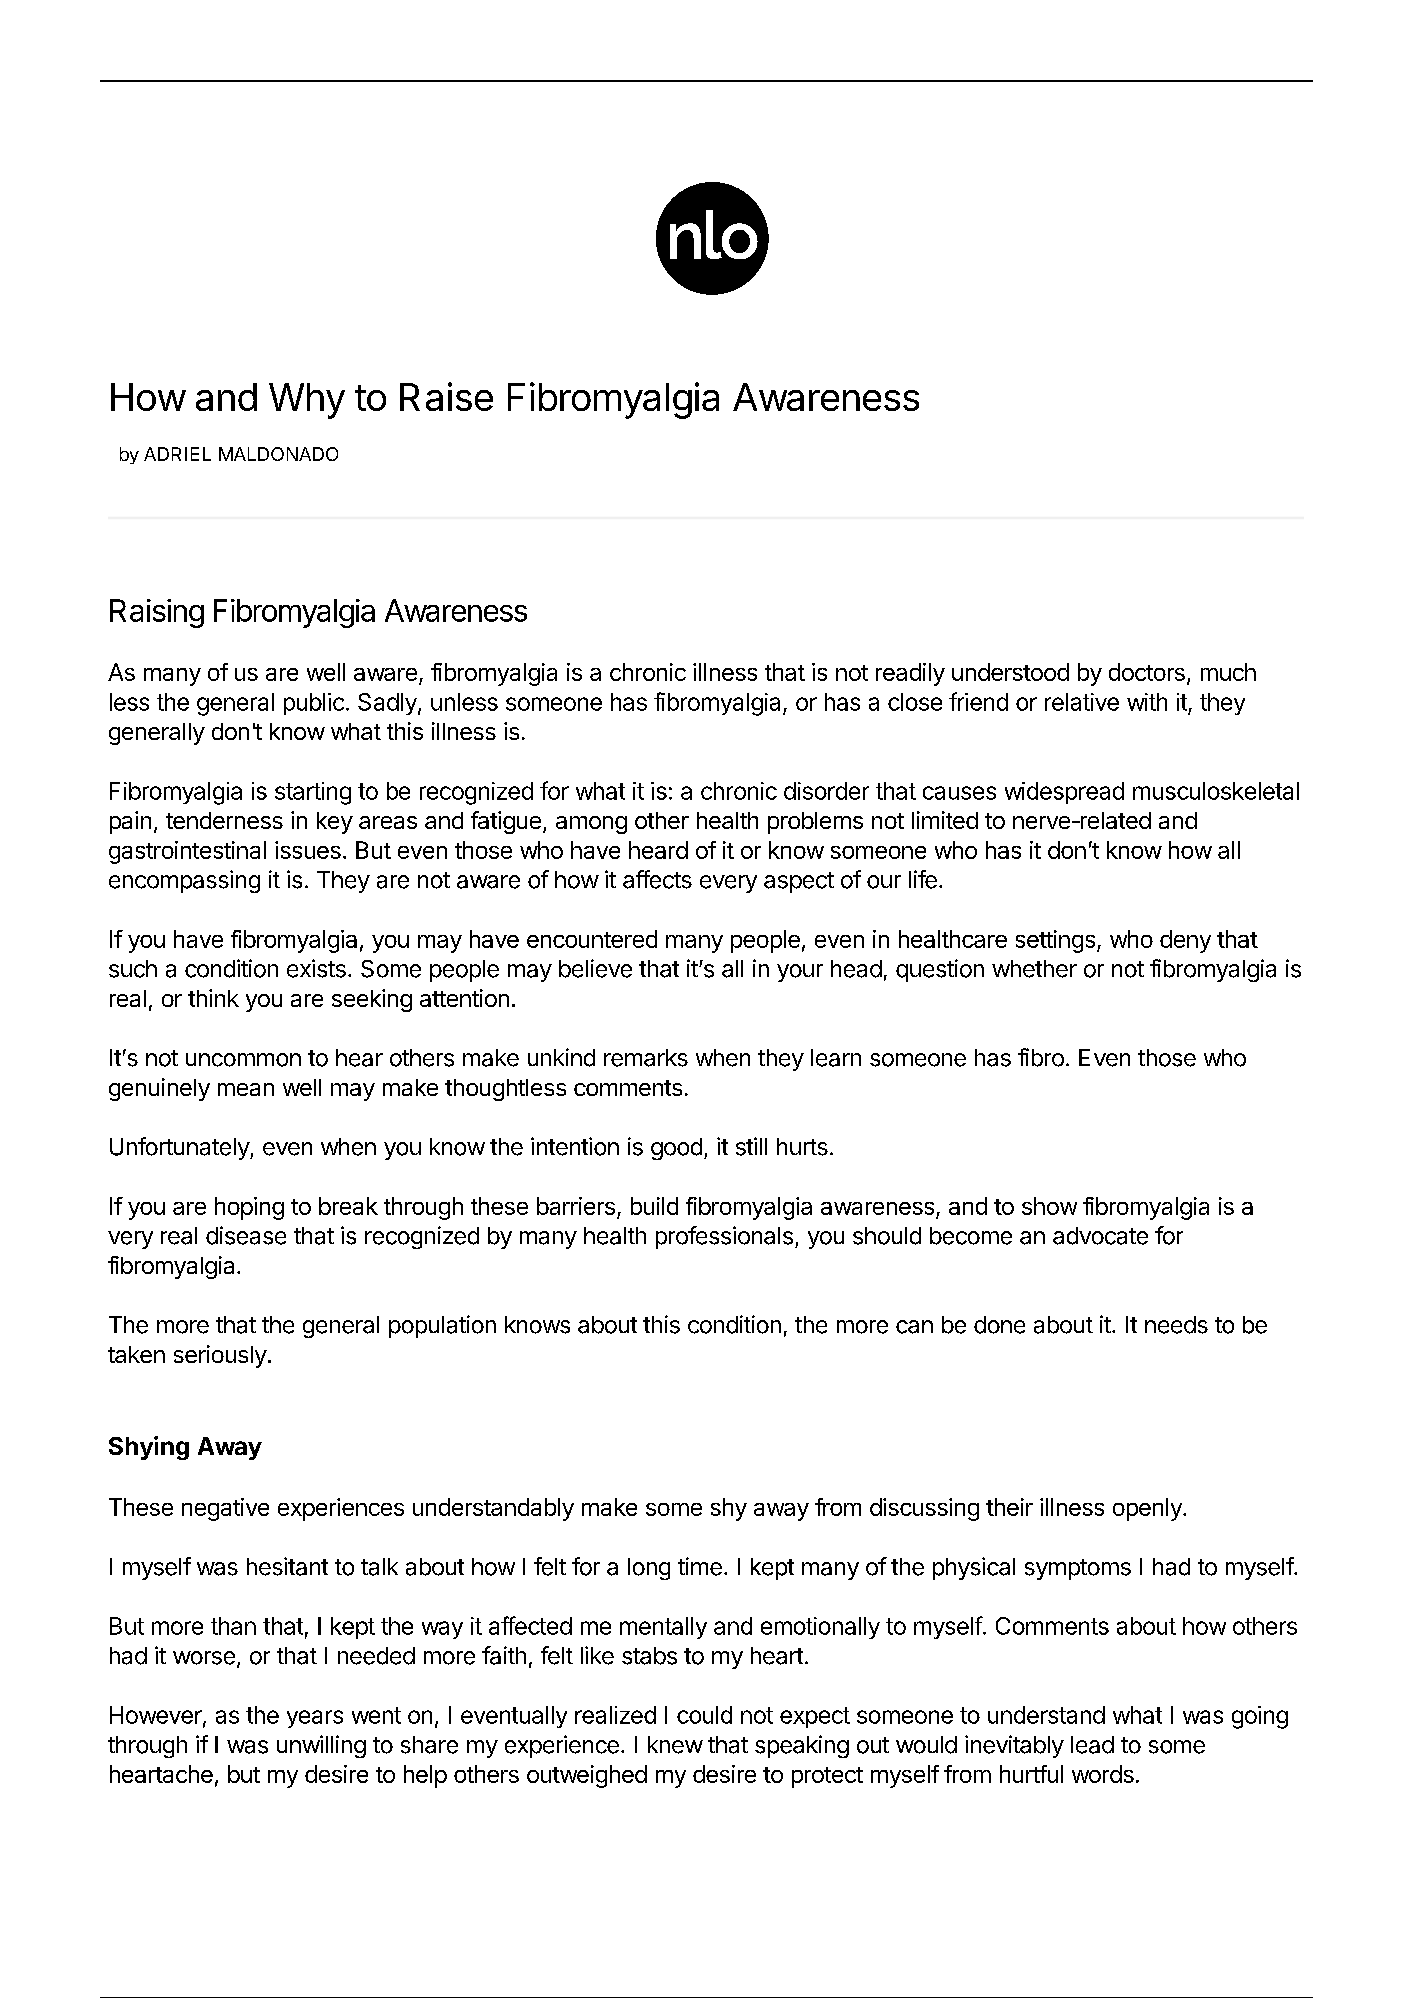 The image size is (1413, 1998). What do you see at coordinates (315, 1719) in the page?
I see `years` at bounding box center [315, 1719].
